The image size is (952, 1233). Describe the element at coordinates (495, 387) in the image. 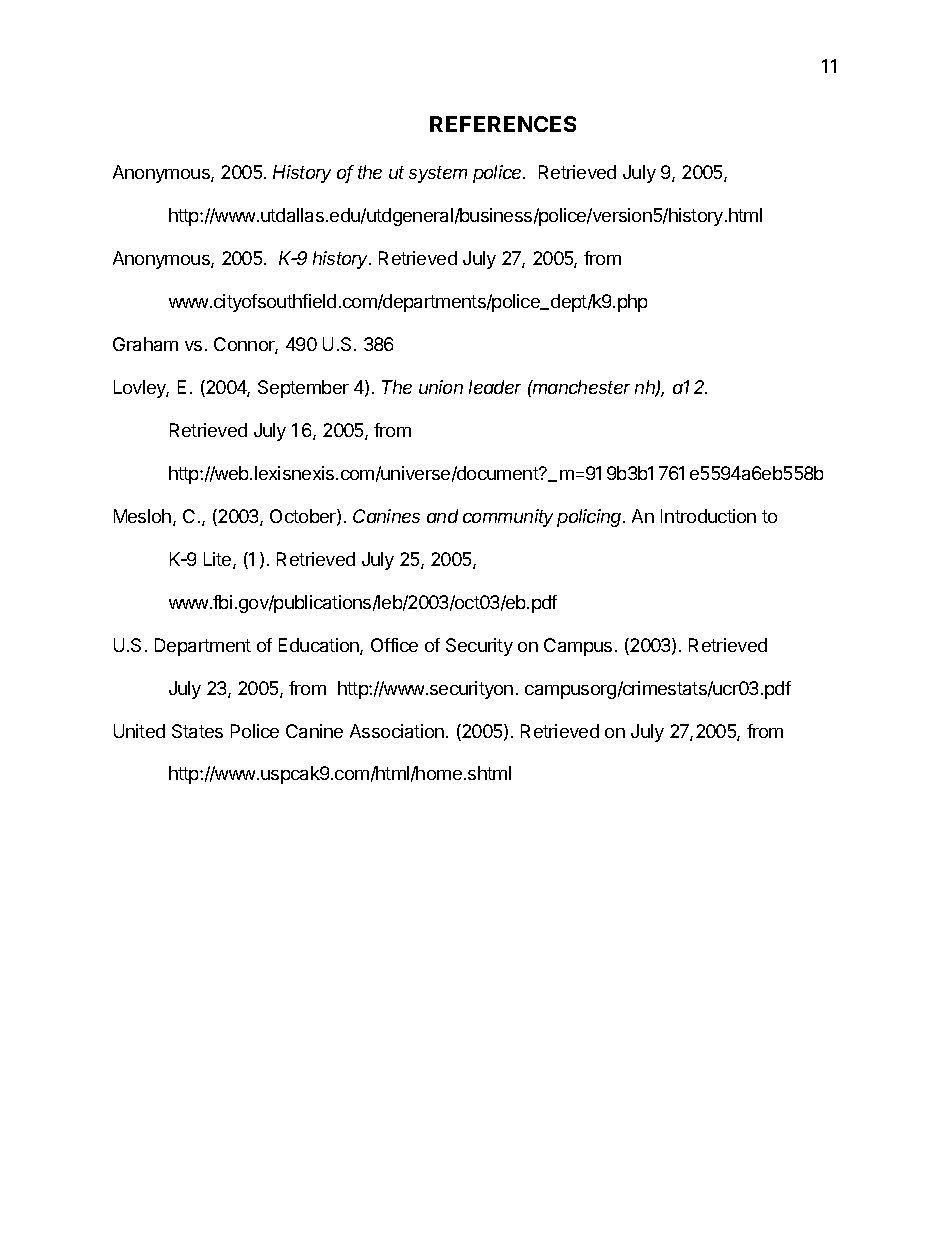

I see `leader` at that location.
